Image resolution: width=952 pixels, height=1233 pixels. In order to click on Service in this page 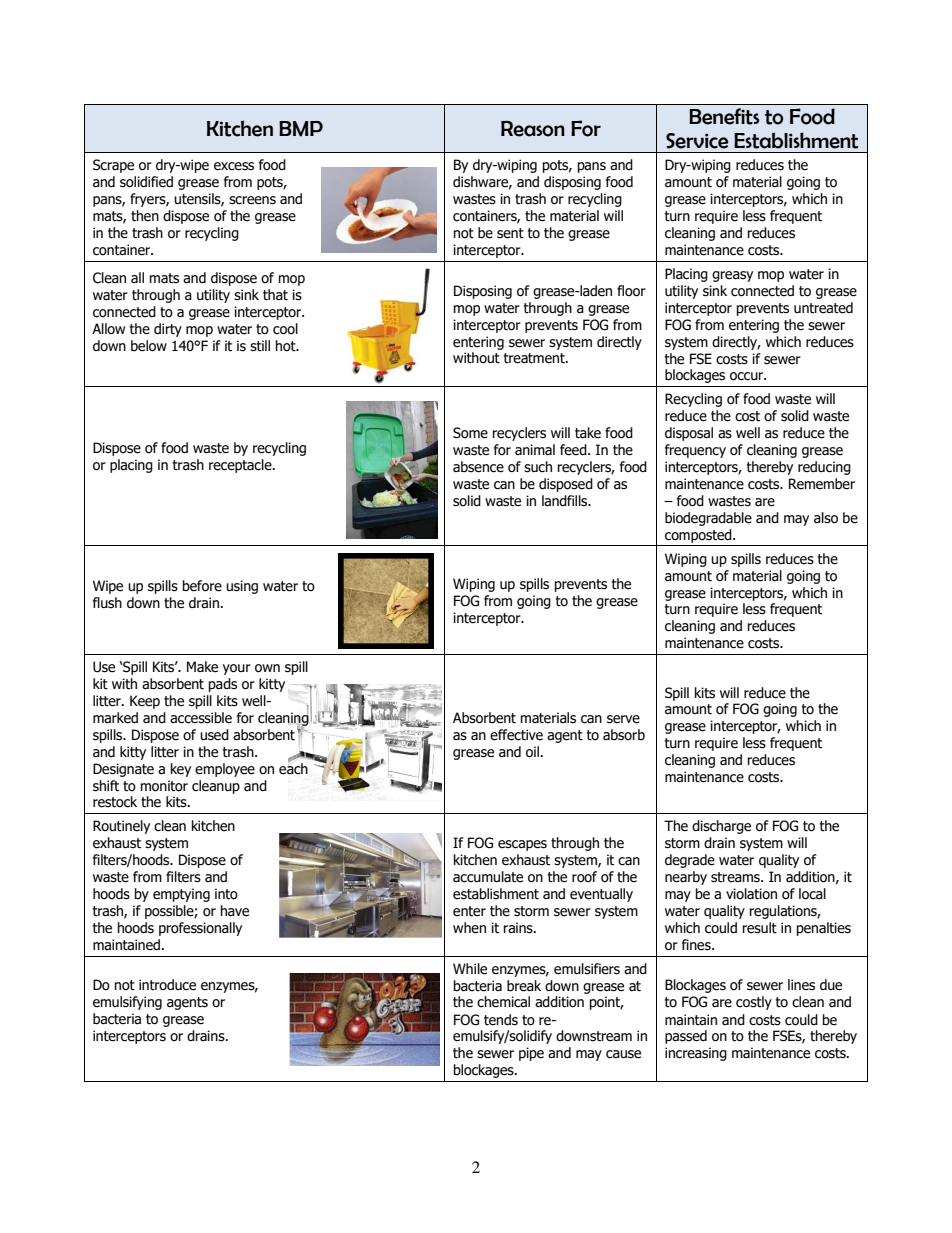, I will do `click(697, 141)`.
